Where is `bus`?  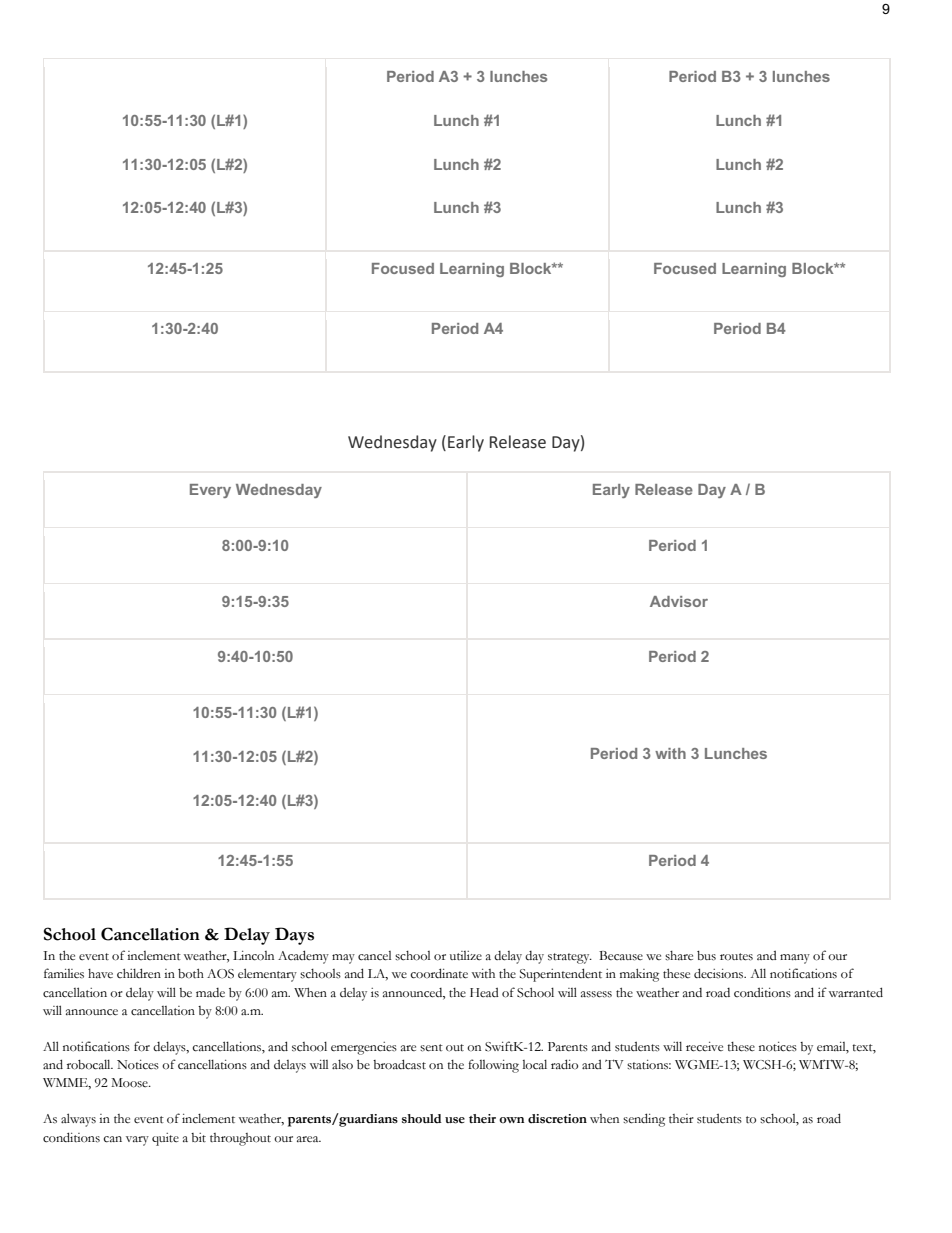
bus is located at coordinates (706, 956).
